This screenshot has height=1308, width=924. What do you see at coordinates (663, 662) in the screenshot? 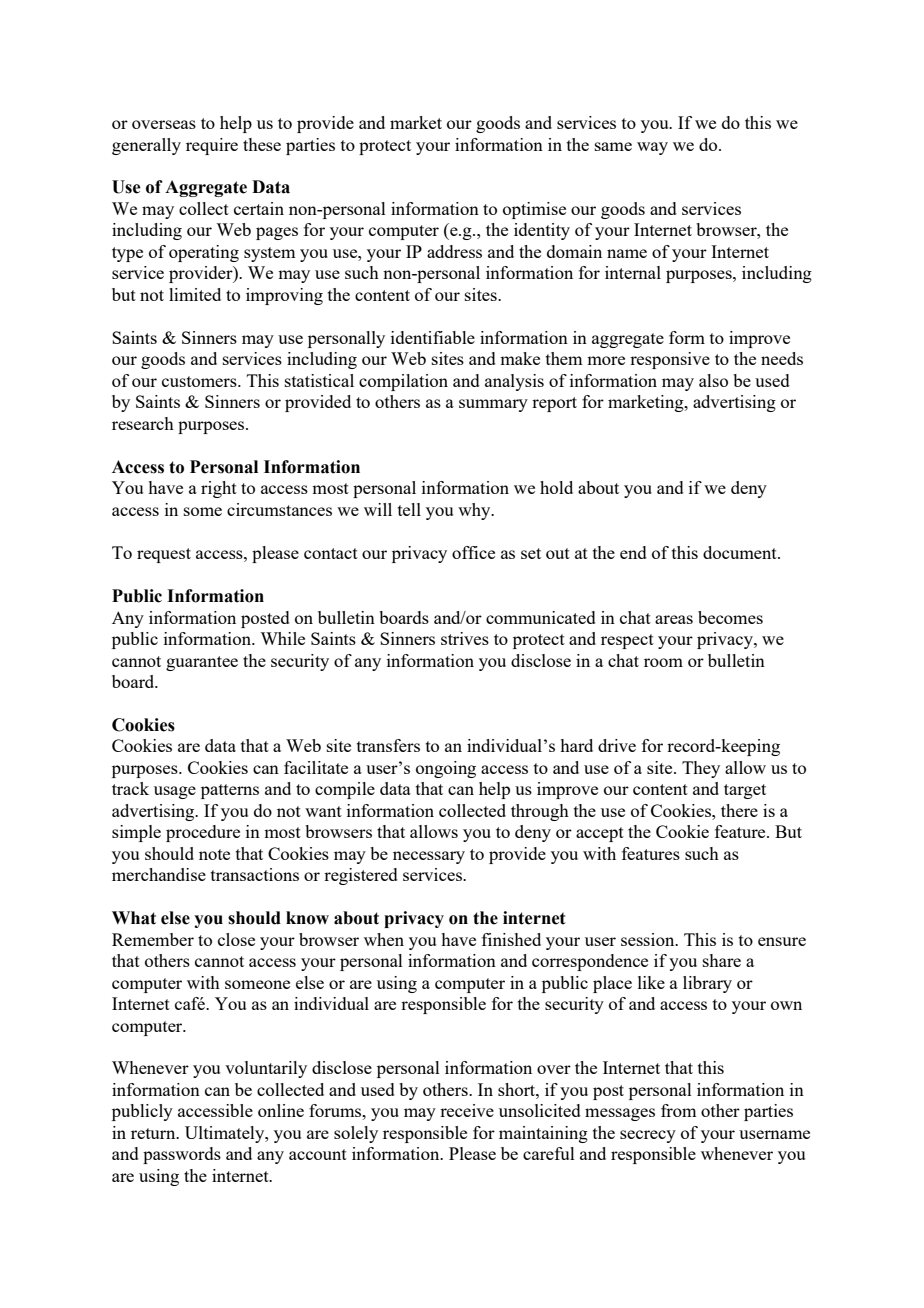
I see `room` at bounding box center [663, 662].
